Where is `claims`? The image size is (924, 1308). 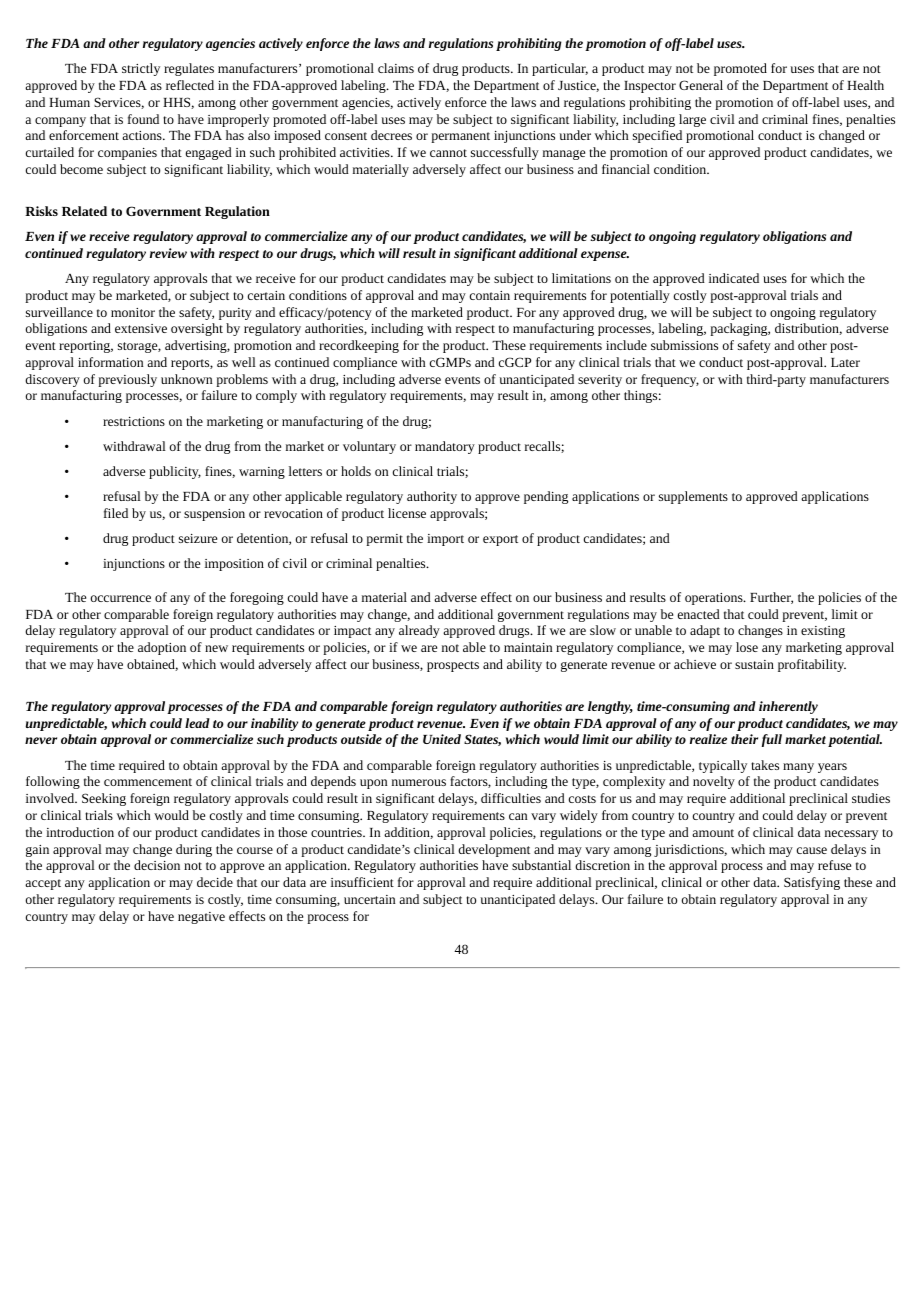 claims is located at coordinates (396, 68).
